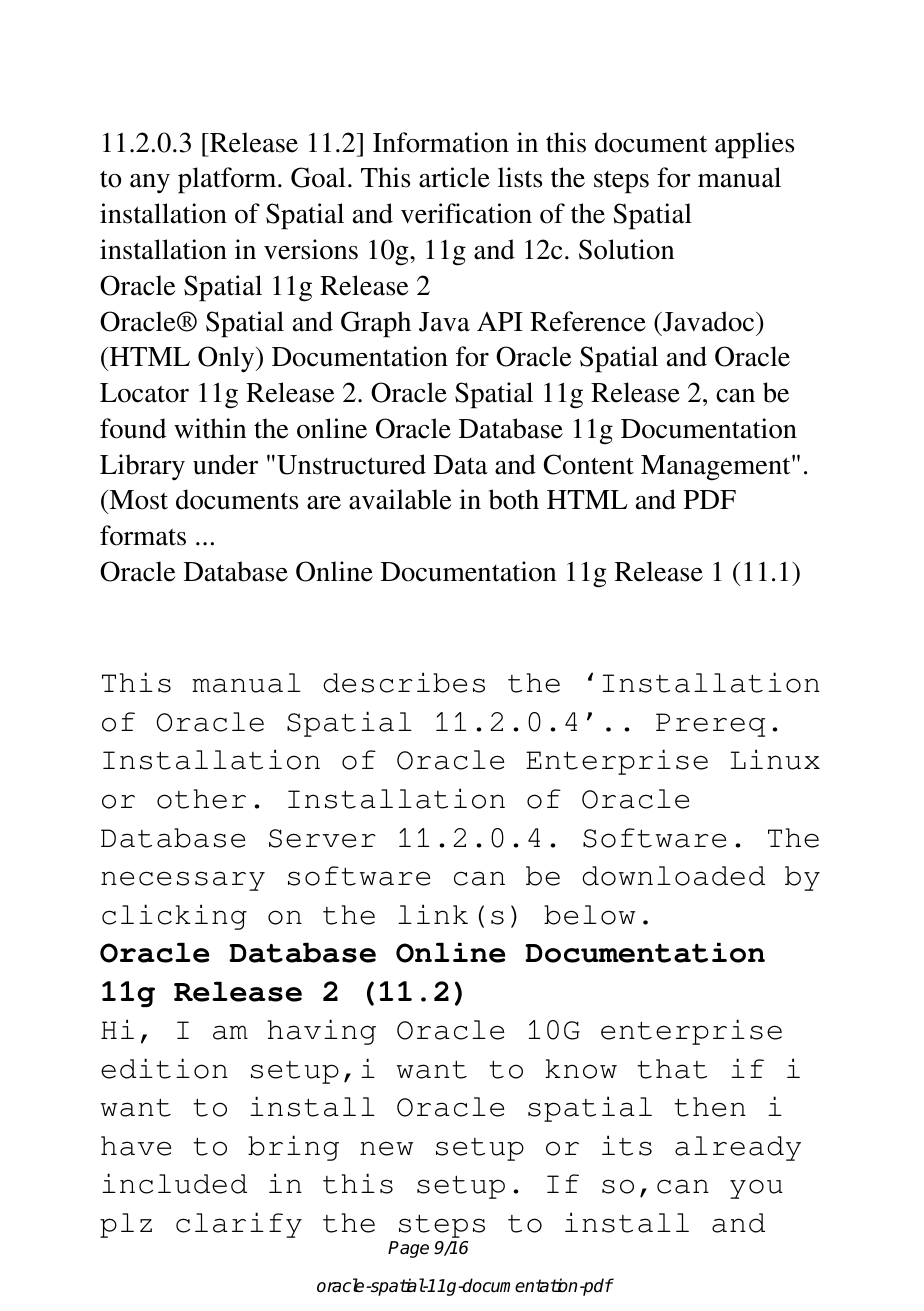 The image size is (924, 1311). Describe the element at coordinates (404, 682) in the screenshot. I see `describes` at that location.
